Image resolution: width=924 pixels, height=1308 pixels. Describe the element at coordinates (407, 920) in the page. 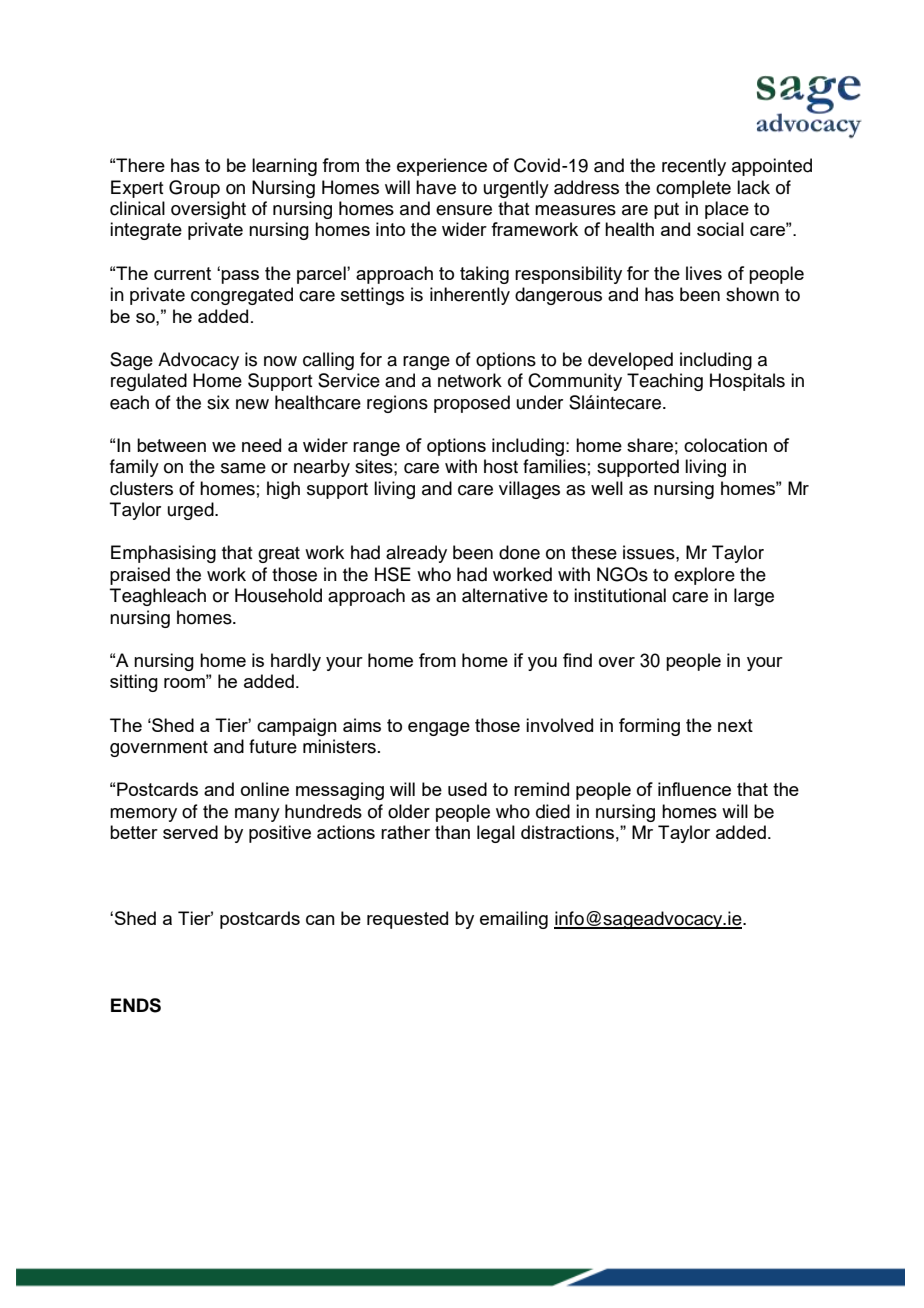

I see `requested` at that location.
